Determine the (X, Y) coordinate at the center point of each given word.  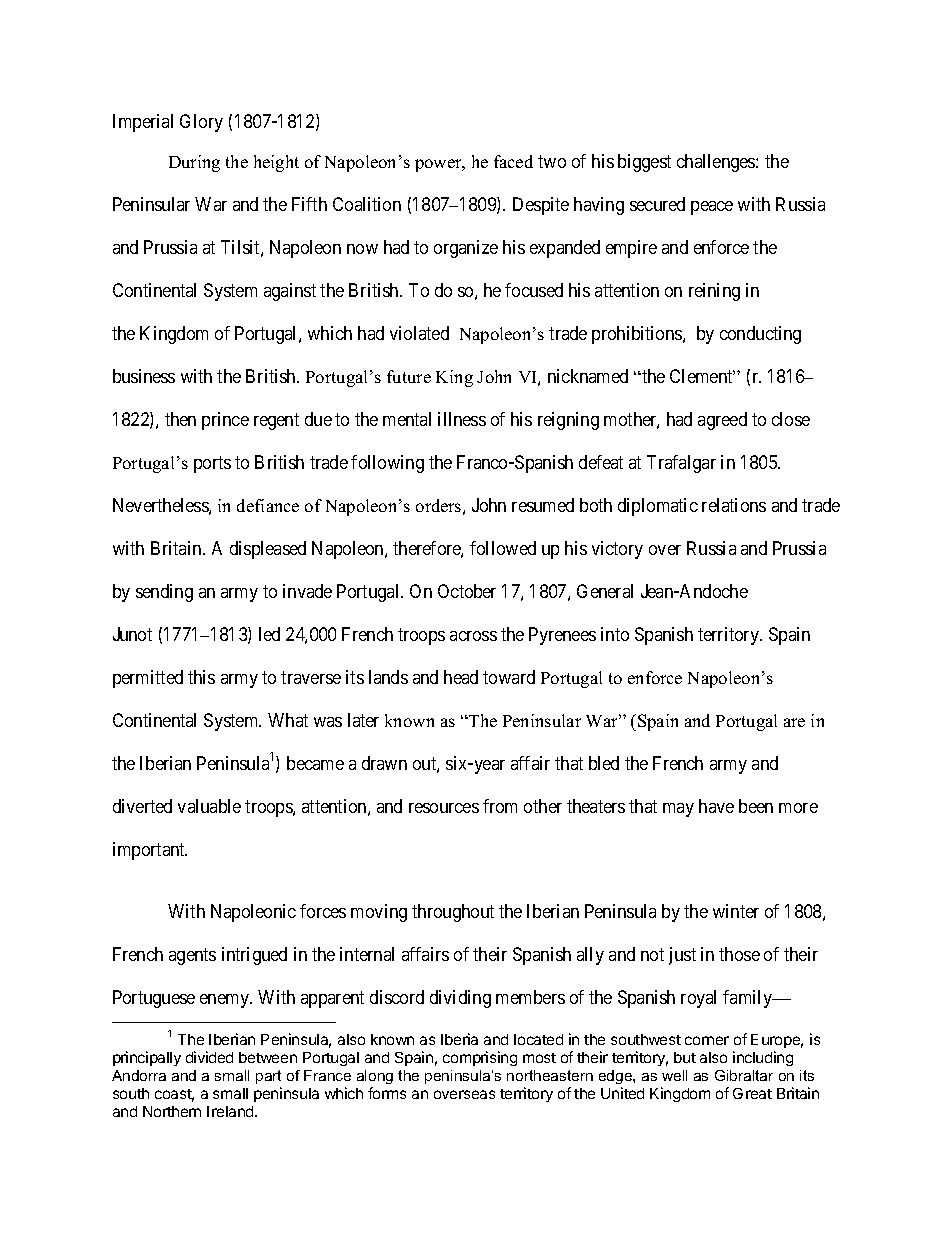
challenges (717, 163)
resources (444, 808)
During (194, 163)
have (716, 806)
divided (209, 1057)
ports (212, 464)
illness (462, 419)
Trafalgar (681, 464)
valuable (209, 806)
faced (513, 161)
